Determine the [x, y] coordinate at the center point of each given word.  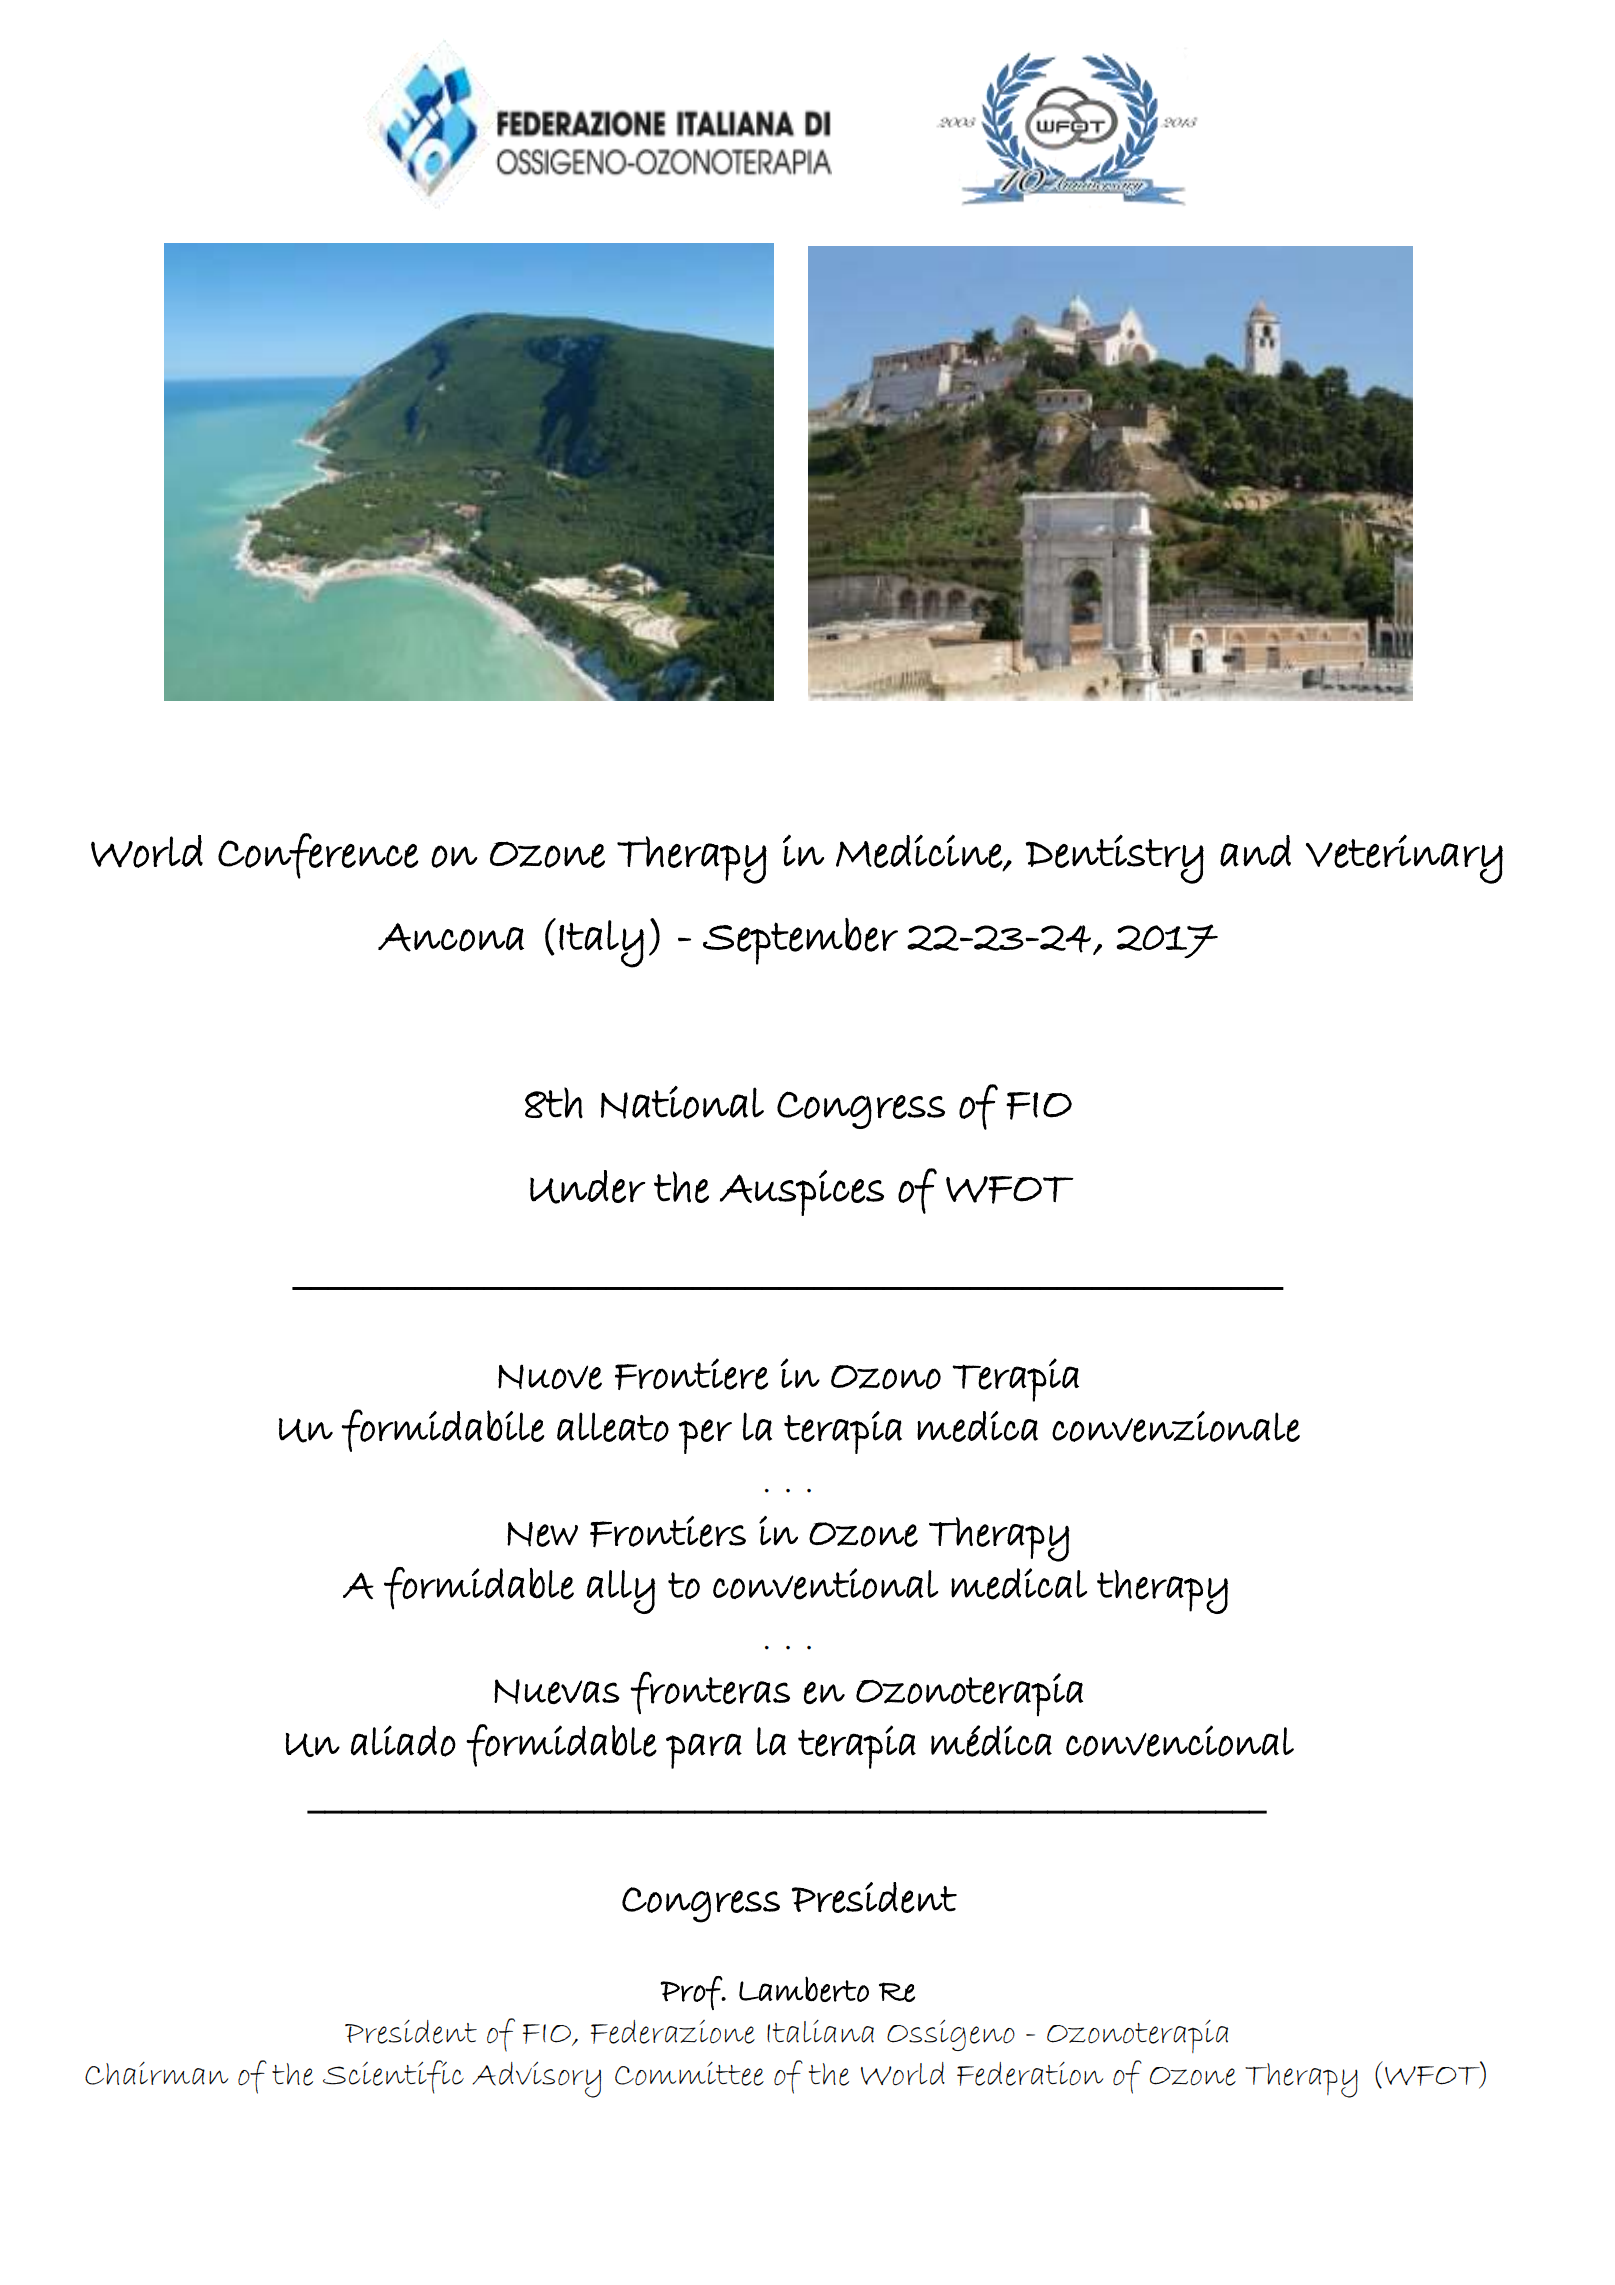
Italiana [820, 2031]
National [682, 1102]
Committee [689, 2074]
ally [621, 1592]
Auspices [802, 1193]
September [800, 941]
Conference [318, 856]
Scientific [393, 2077]
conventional [825, 1584]
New [542, 1534]
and [1255, 851]
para [704, 1751]
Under [587, 1187]
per [705, 1436]
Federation [1030, 2074]
